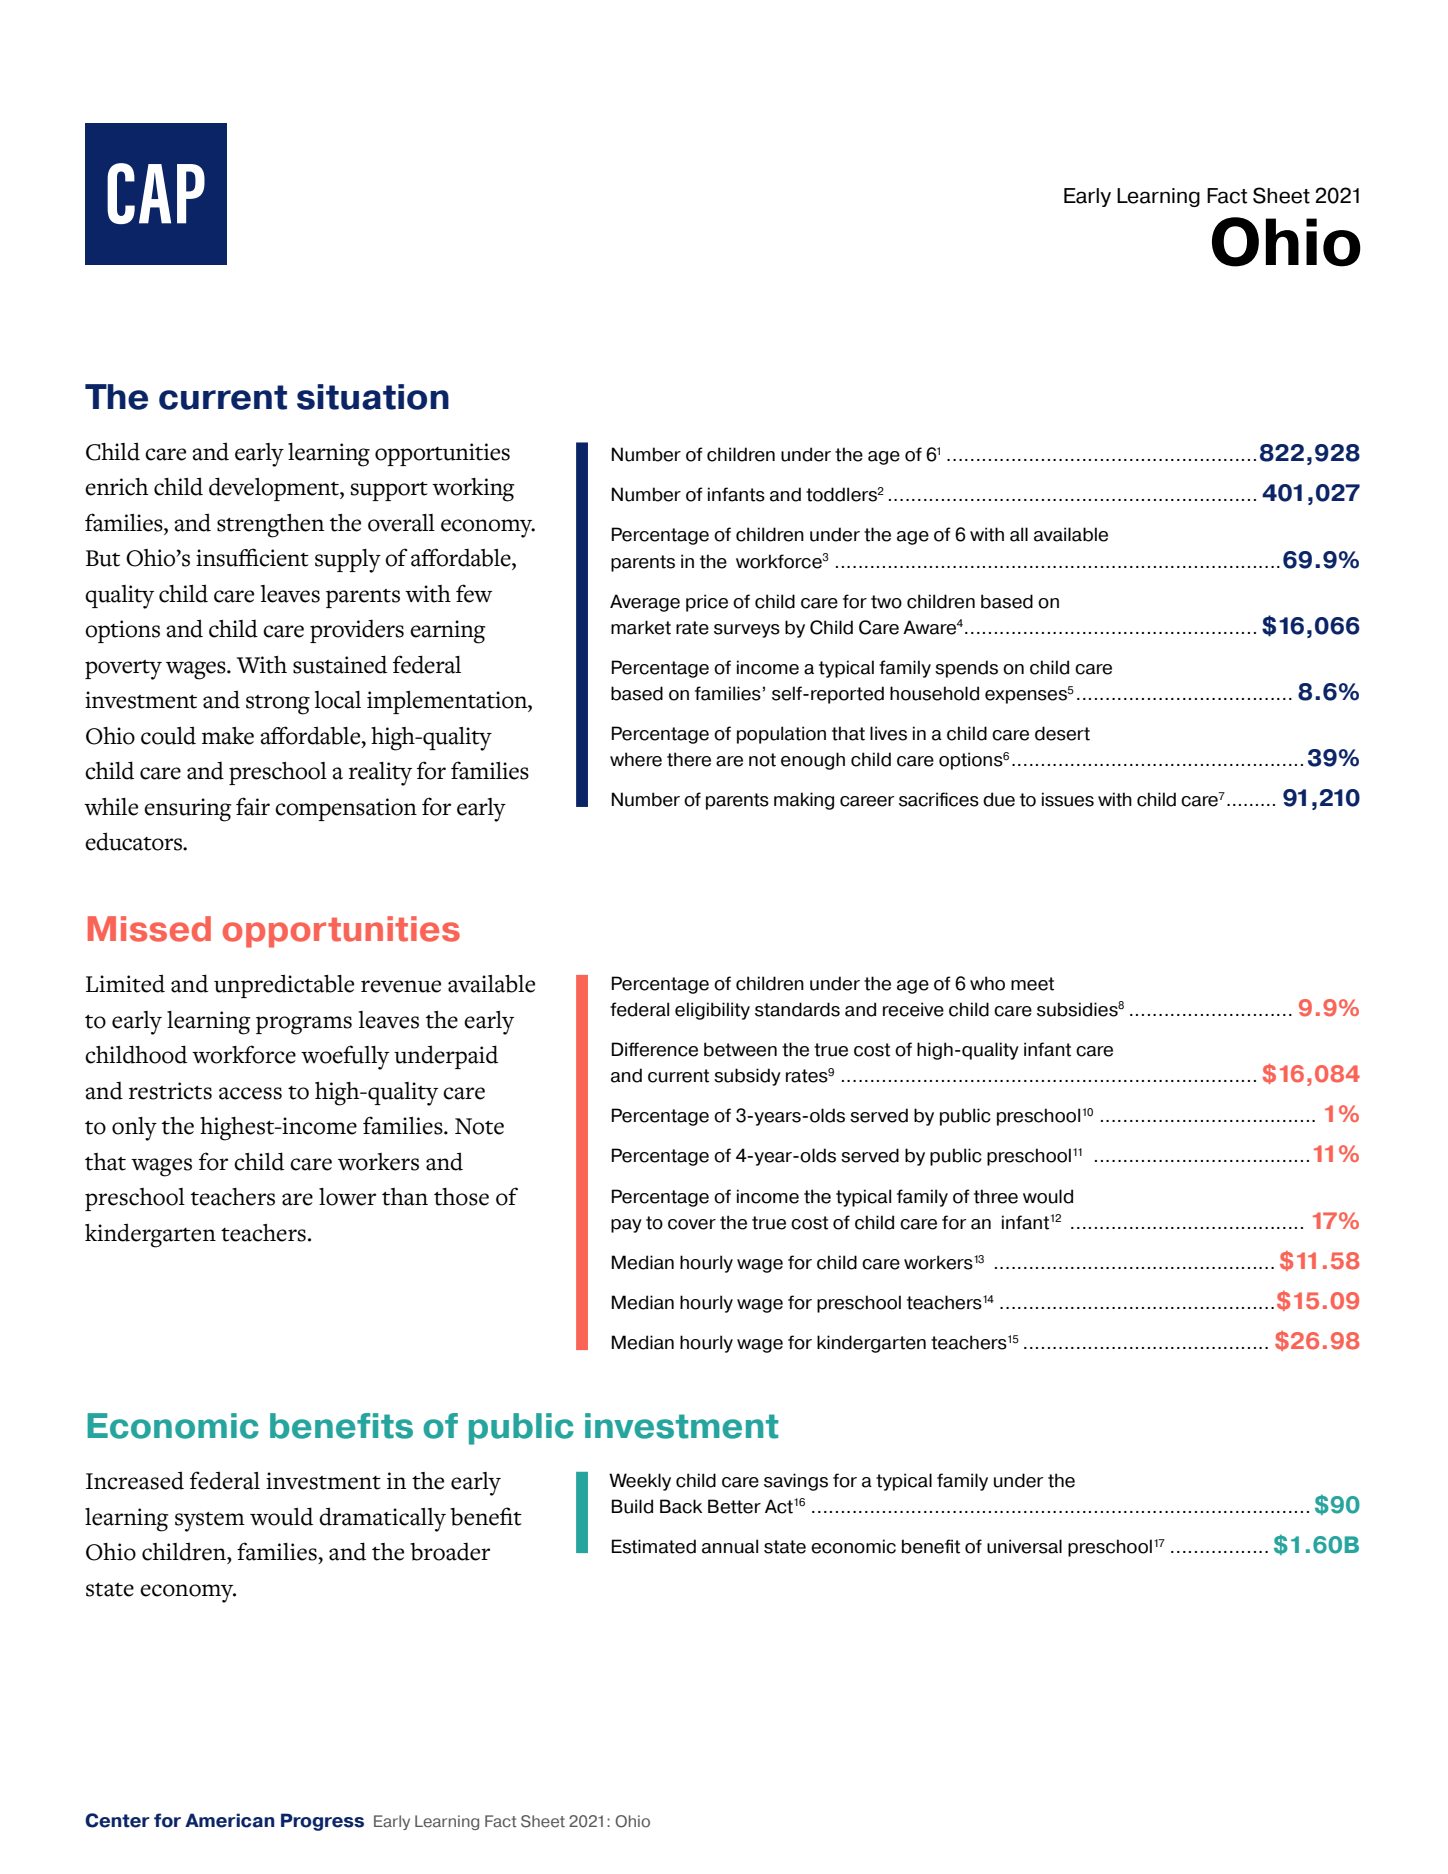 This image has width=1448, height=1874. I want to click on two, so click(886, 602).
